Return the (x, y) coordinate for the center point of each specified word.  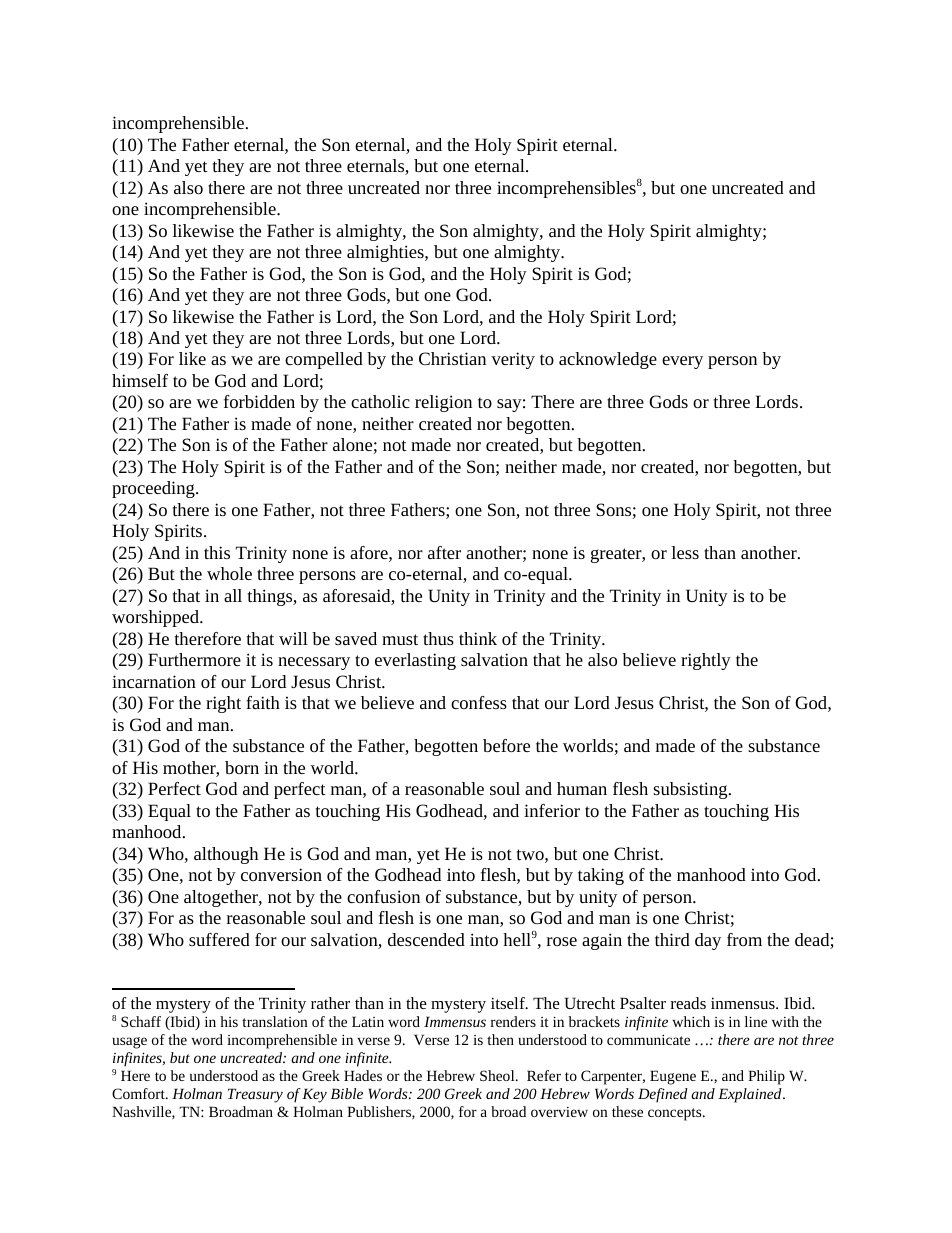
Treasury (255, 1095)
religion (443, 403)
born (242, 767)
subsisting (691, 790)
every (682, 362)
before (506, 745)
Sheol (498, 1075)
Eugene (673, 1077)
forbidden (259, 401)
